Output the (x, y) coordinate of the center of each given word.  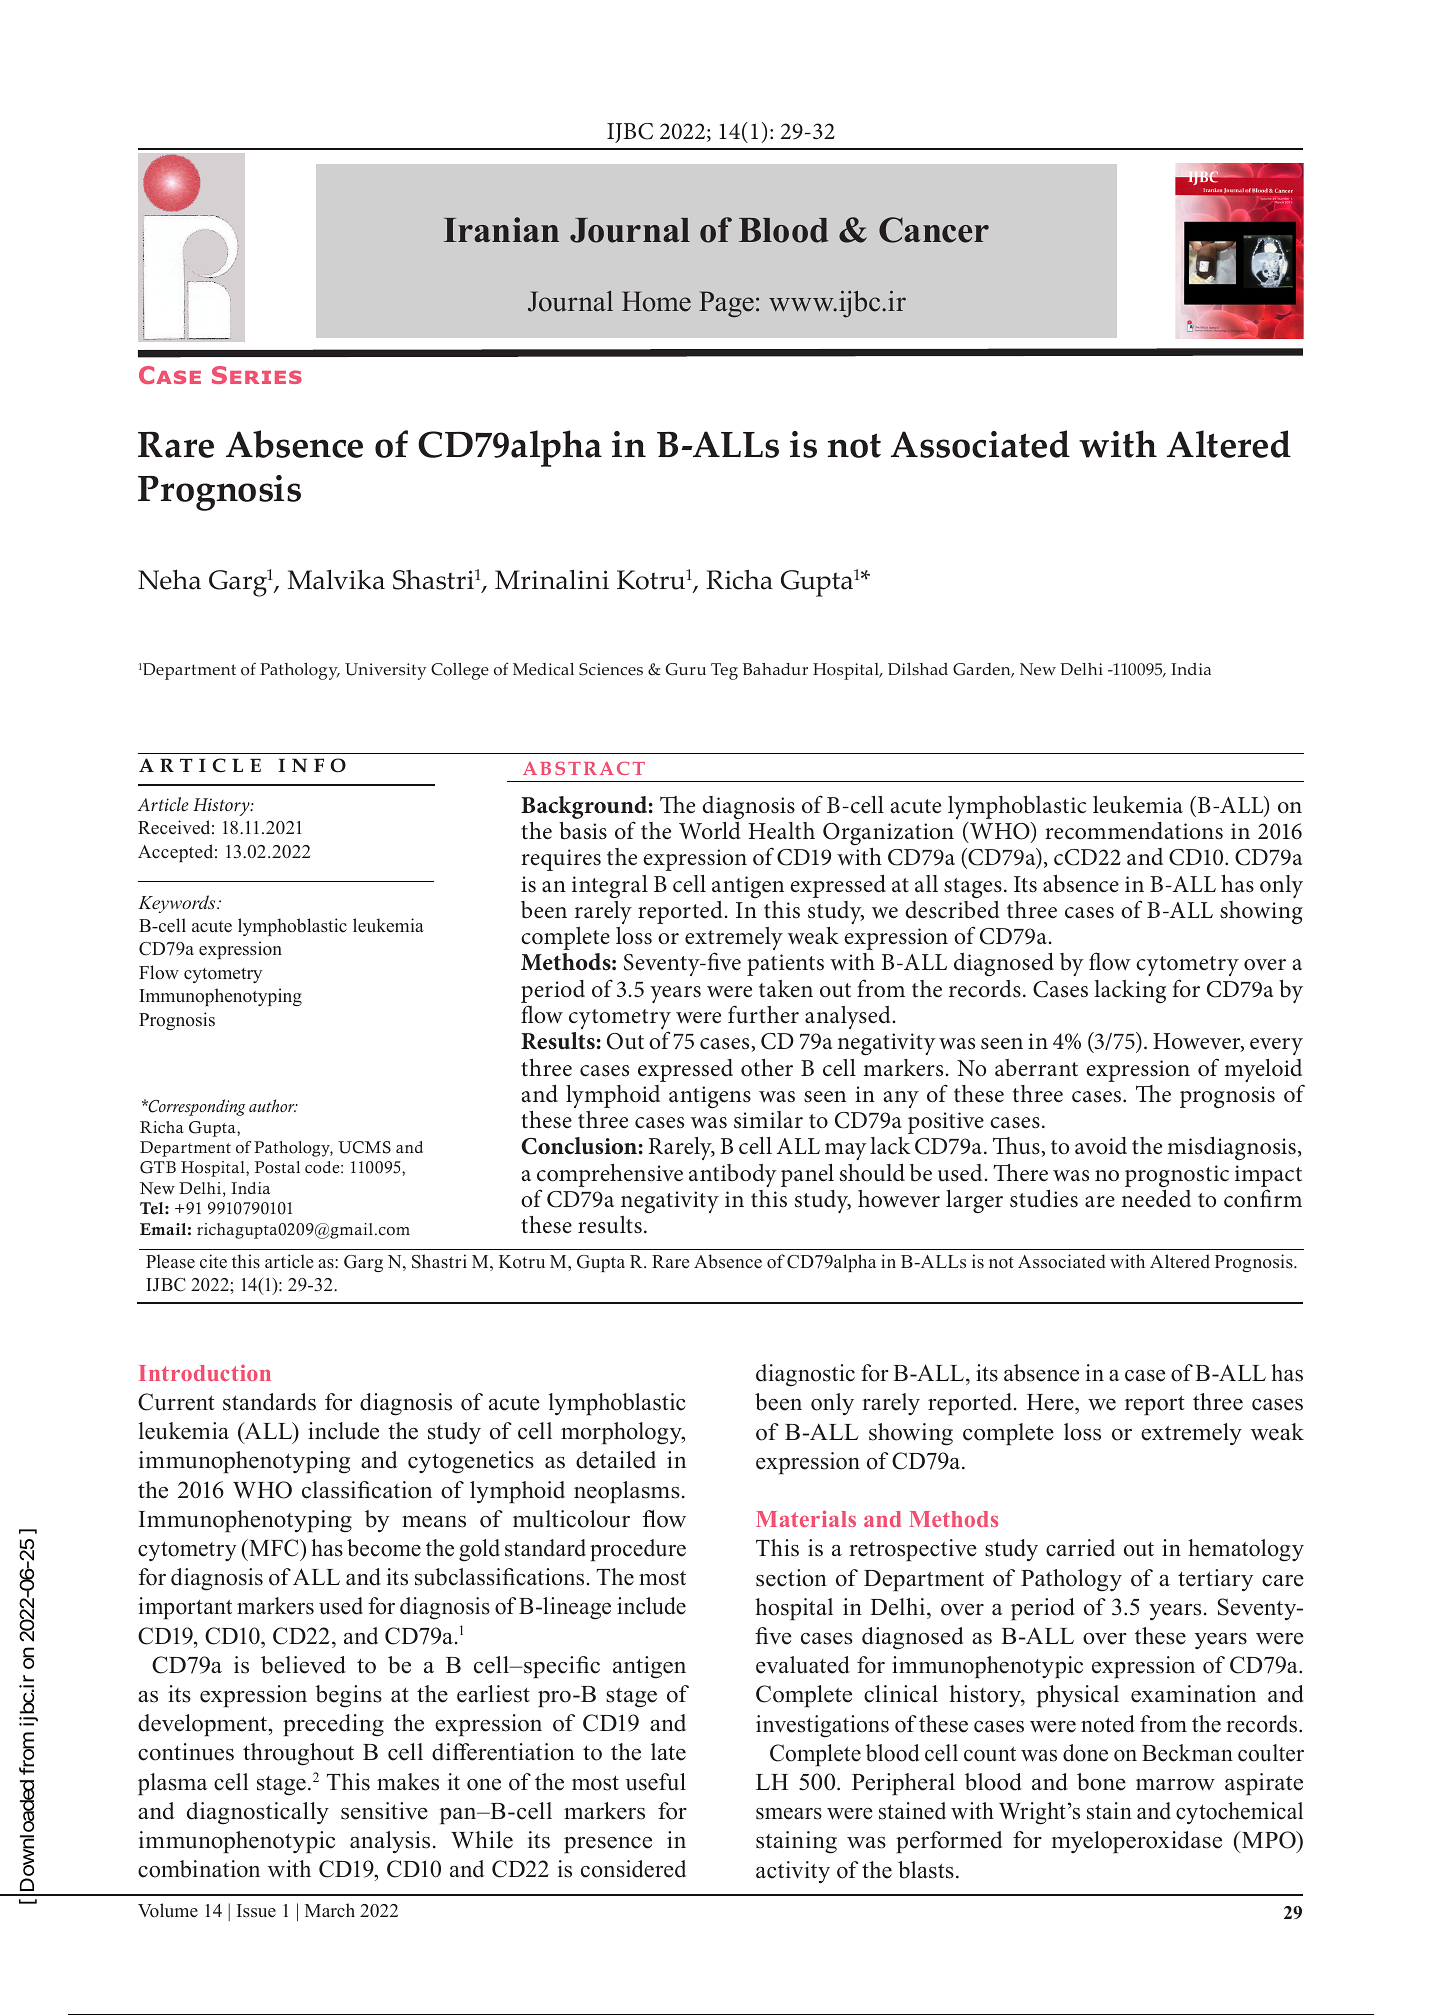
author (273, 1105)
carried (1080, 1548)
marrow (1175, 1785)
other (767, 1068)
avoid (1101, 1145)
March (330, 1910)
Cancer (934, 230)
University (385, 671)
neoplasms (627, 1492)
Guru (686, 669)
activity (793, 1872)
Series (257, 375)
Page (726, 304)
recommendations (1134, 831)
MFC (274, 1548)
